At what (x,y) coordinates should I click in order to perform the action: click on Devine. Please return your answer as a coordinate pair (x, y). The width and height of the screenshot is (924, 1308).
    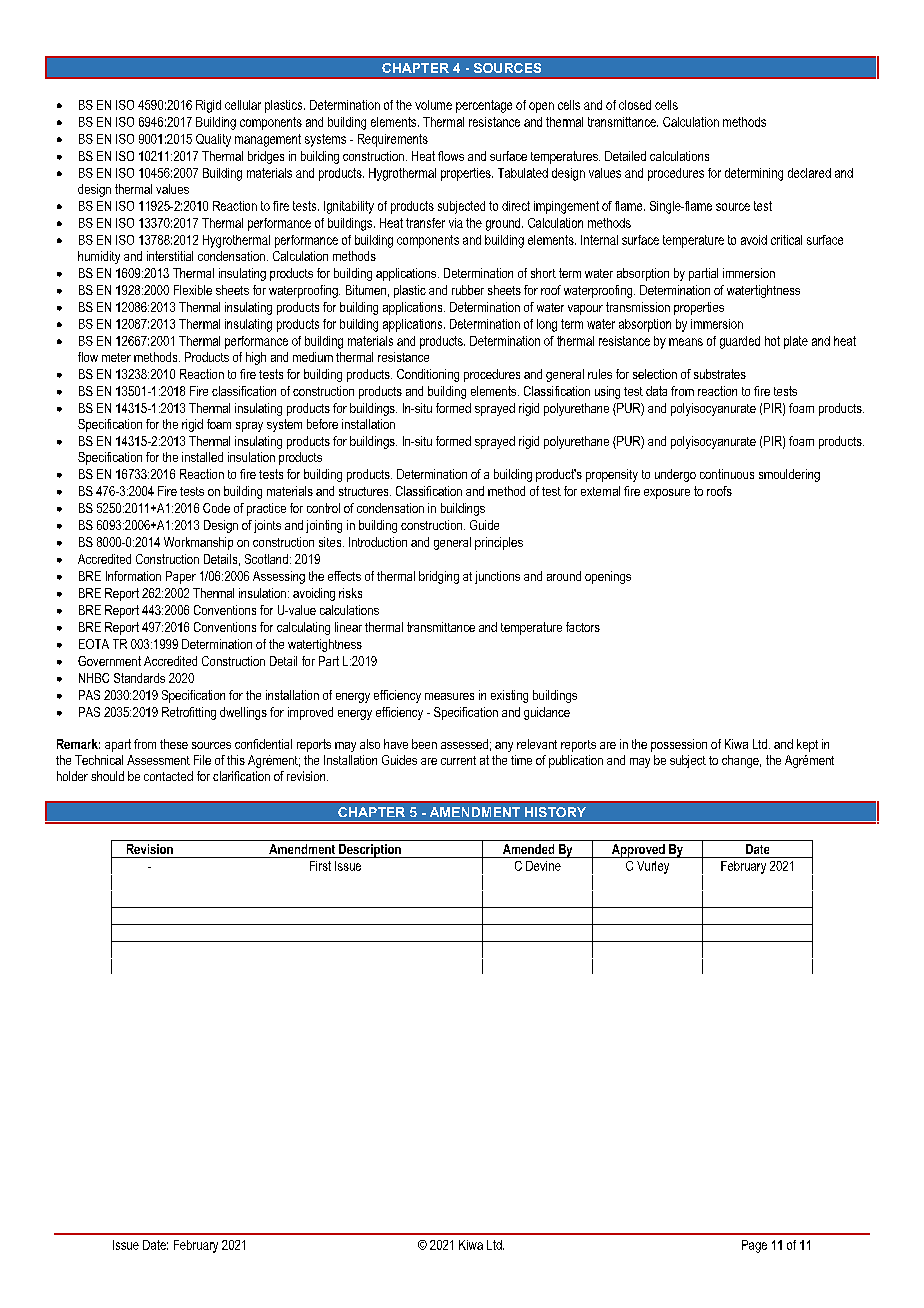
    Looking at the image, I should click on (543, 866).
